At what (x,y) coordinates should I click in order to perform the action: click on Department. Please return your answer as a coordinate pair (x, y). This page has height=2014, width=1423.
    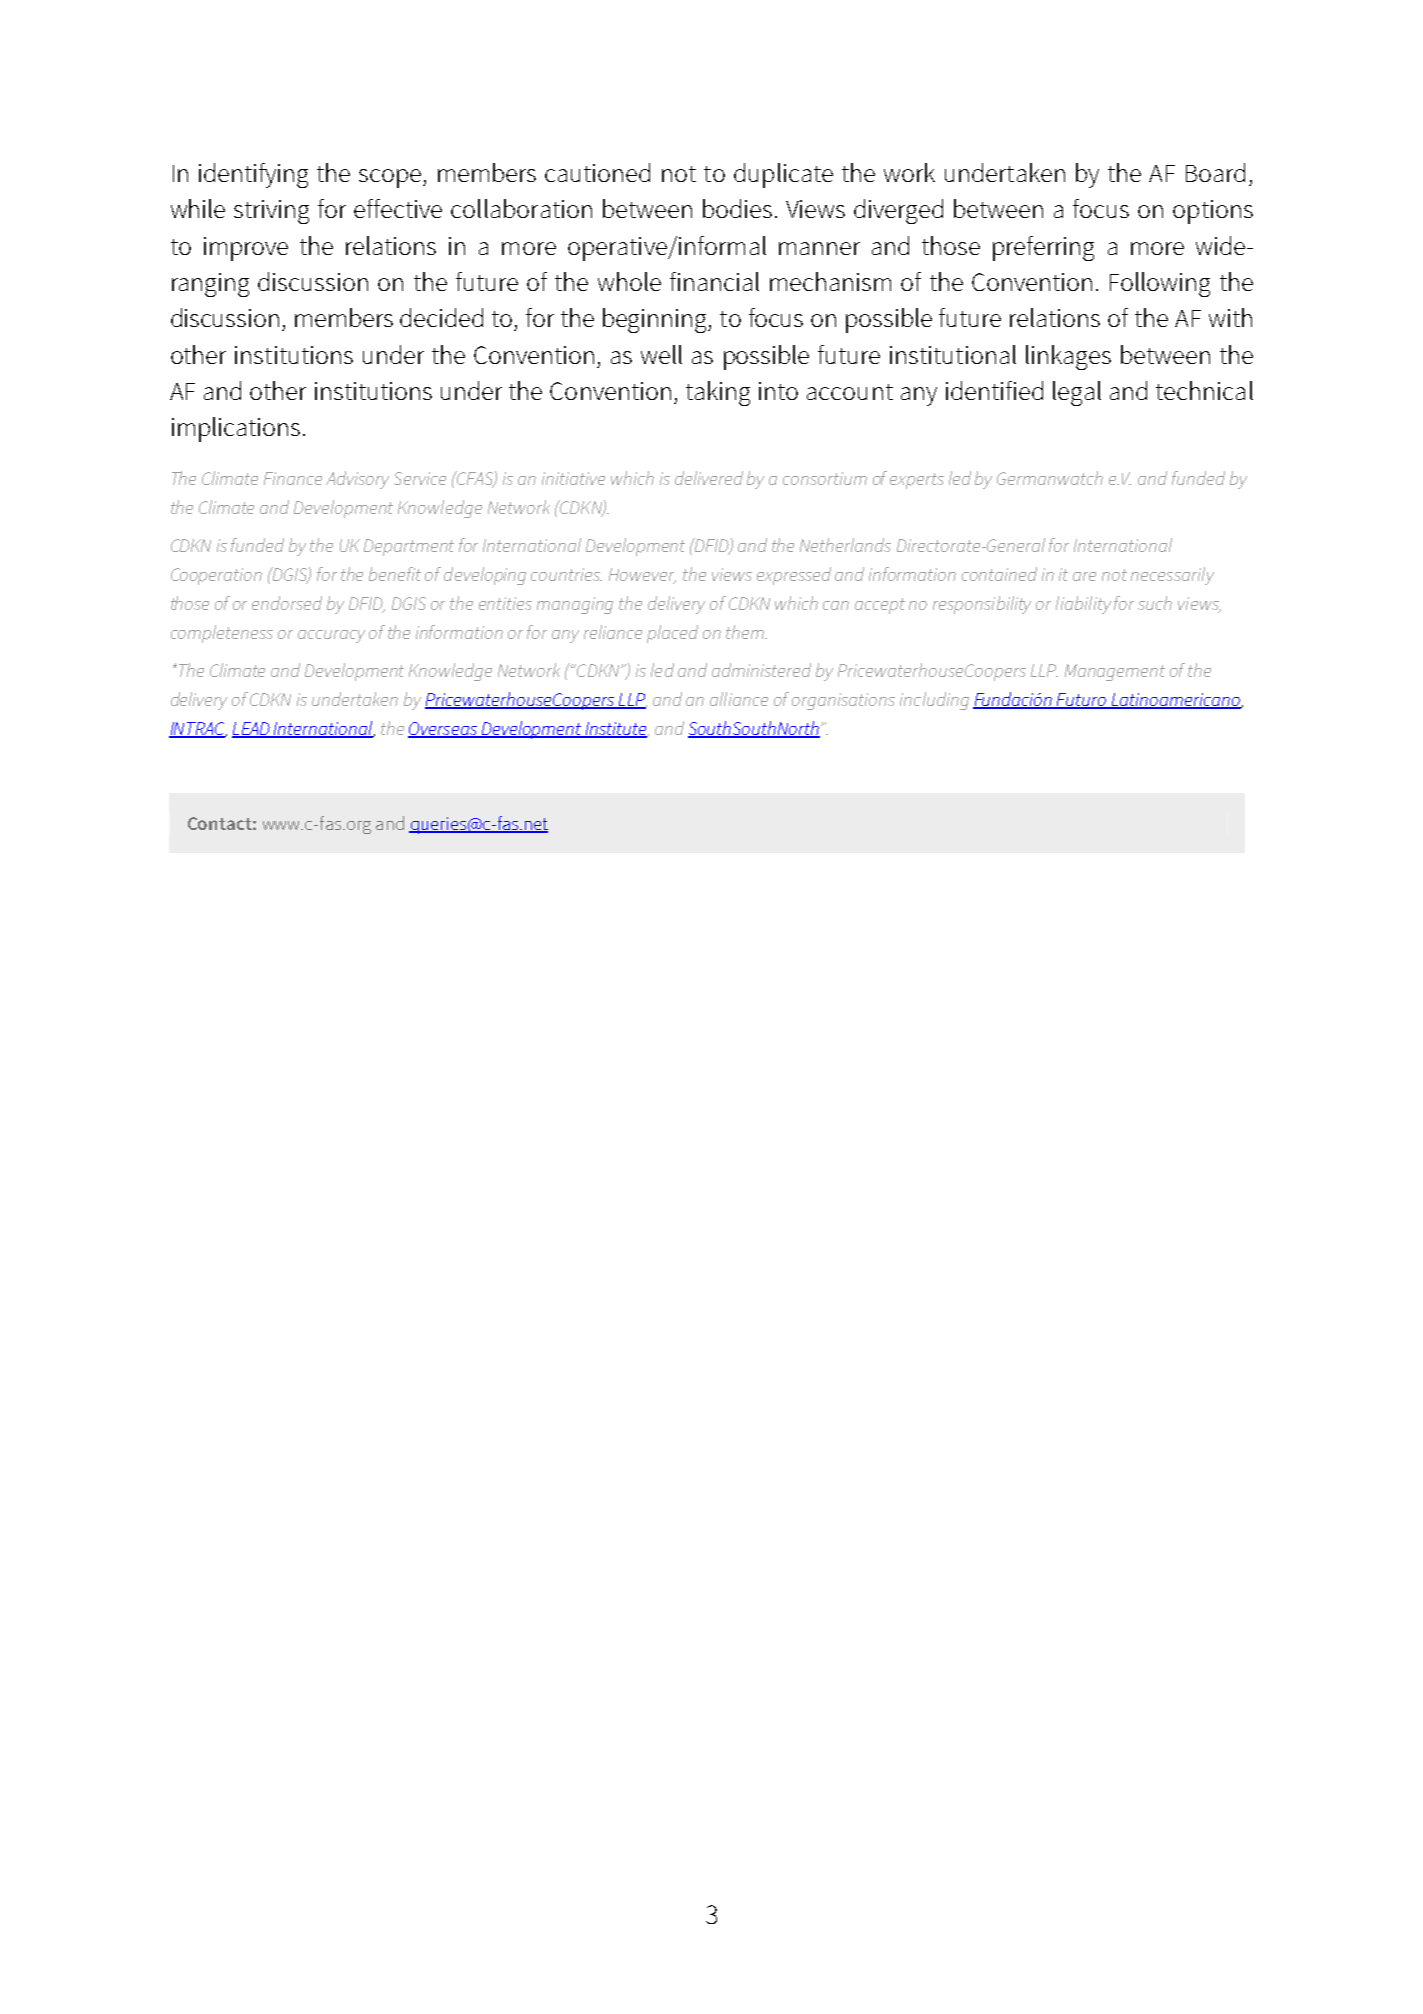
    Looking at the image, I should click on (409, 547).
